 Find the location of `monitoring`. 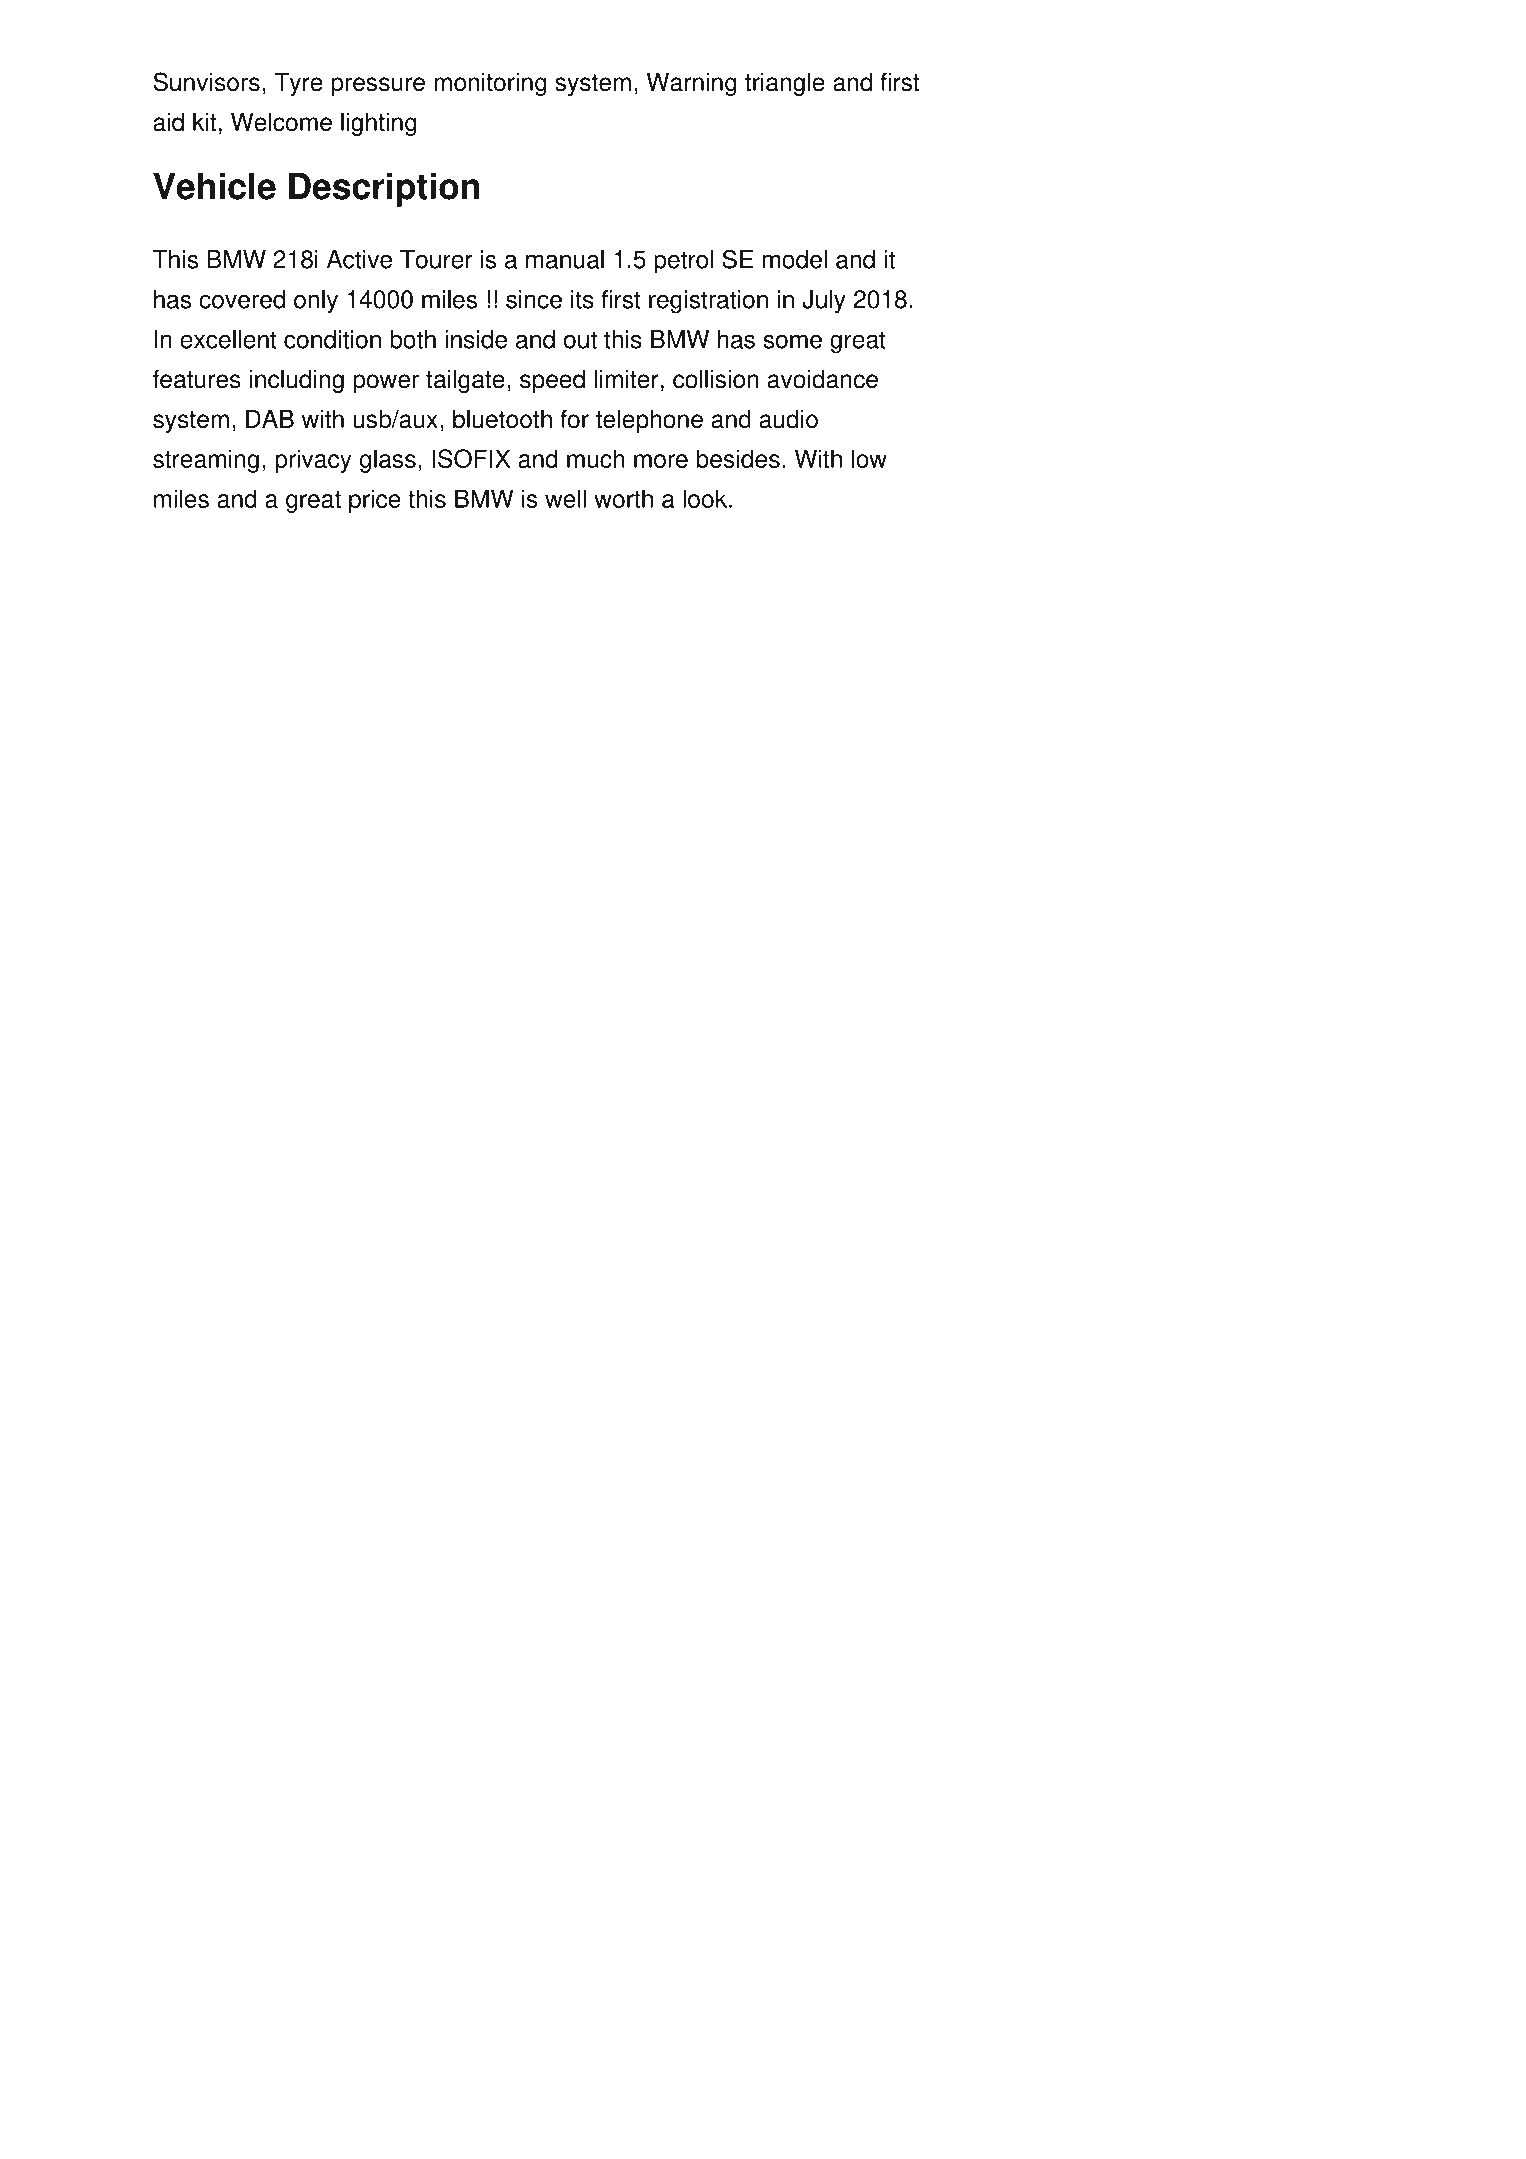

monitoring is located at coordinates (490, 84).
